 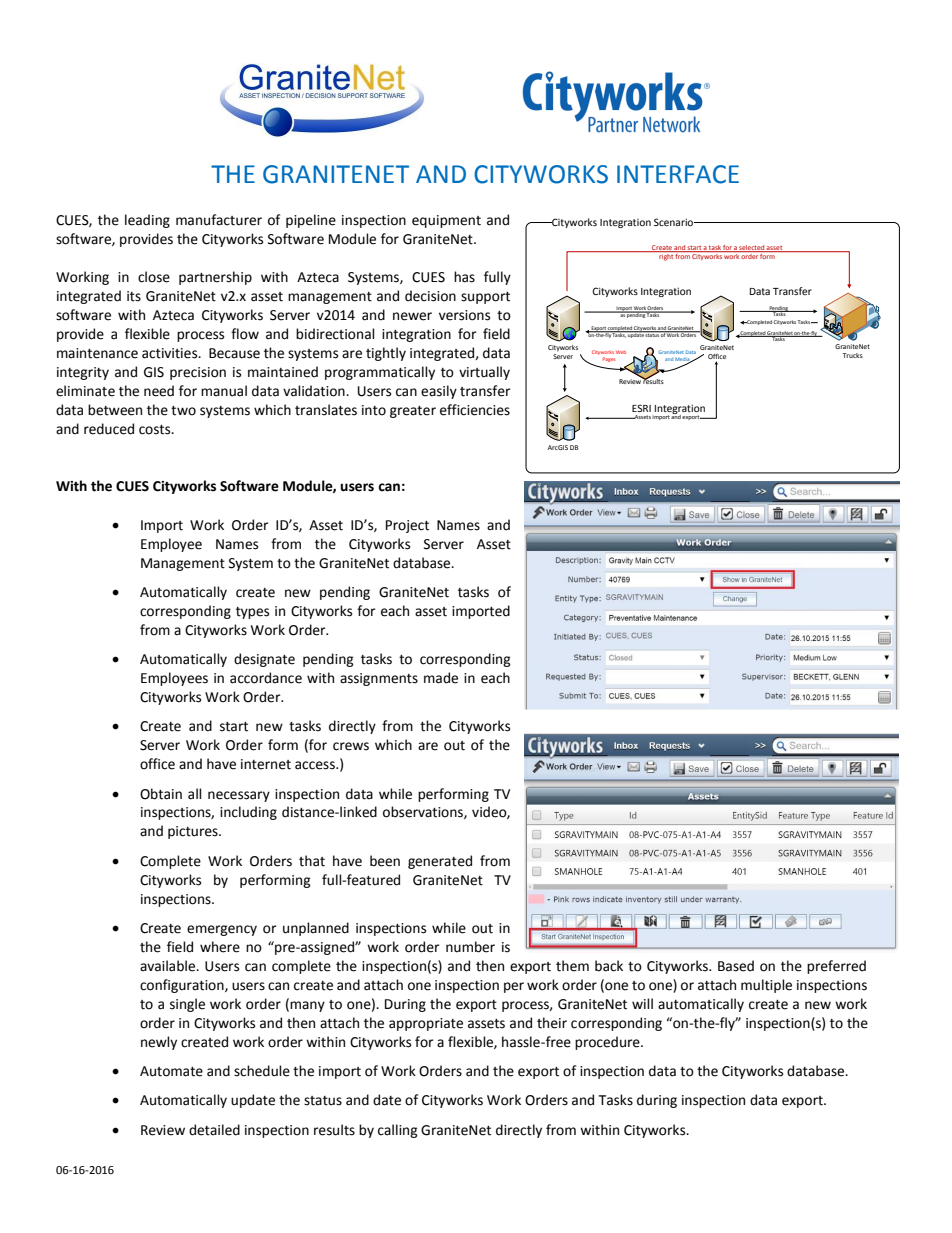 What do you see at coordinates (156, 430) in the screenshot?
I see `costs` at bounding box center [156, 430].
